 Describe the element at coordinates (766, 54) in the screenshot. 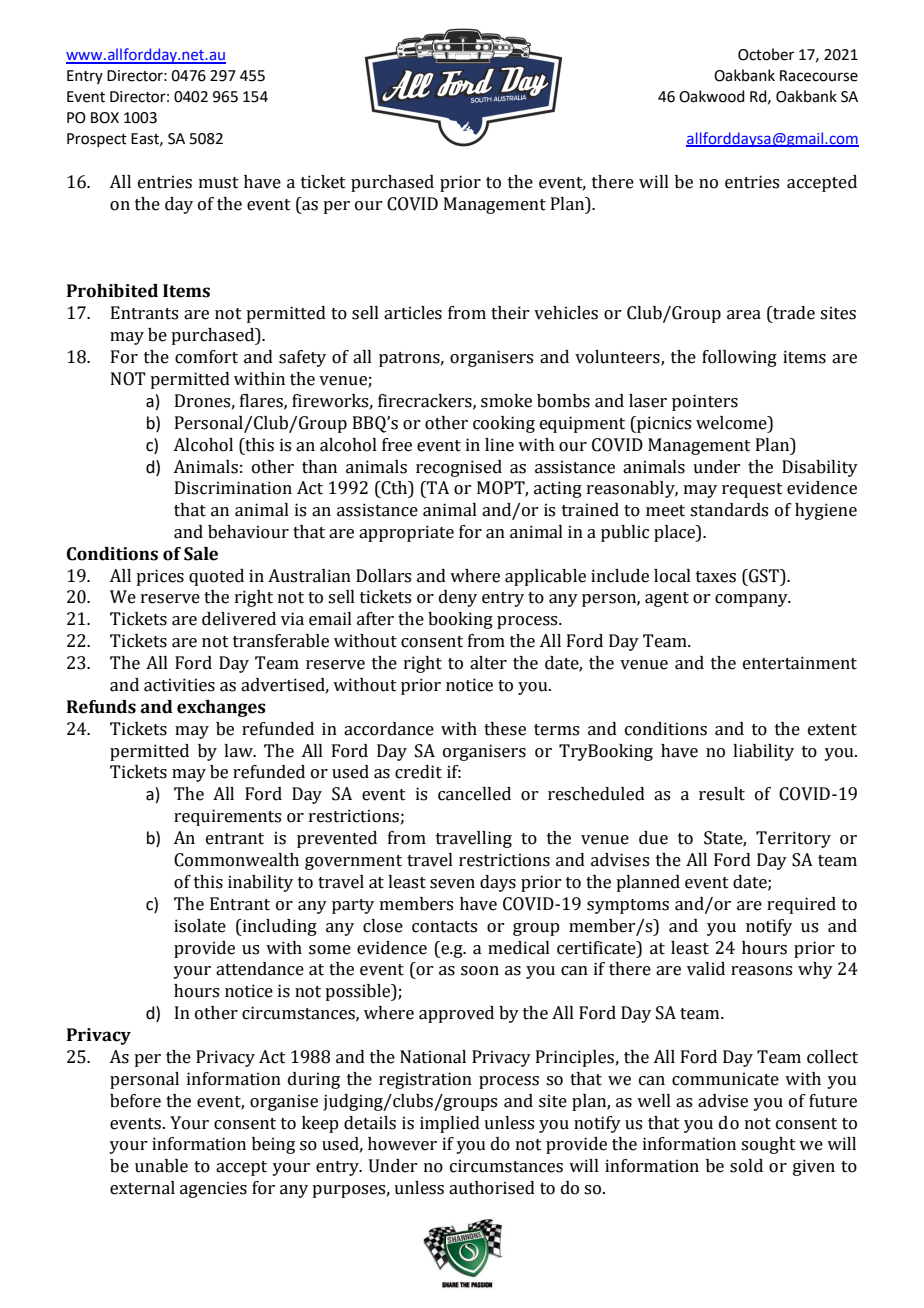

I see `October` at that location.
